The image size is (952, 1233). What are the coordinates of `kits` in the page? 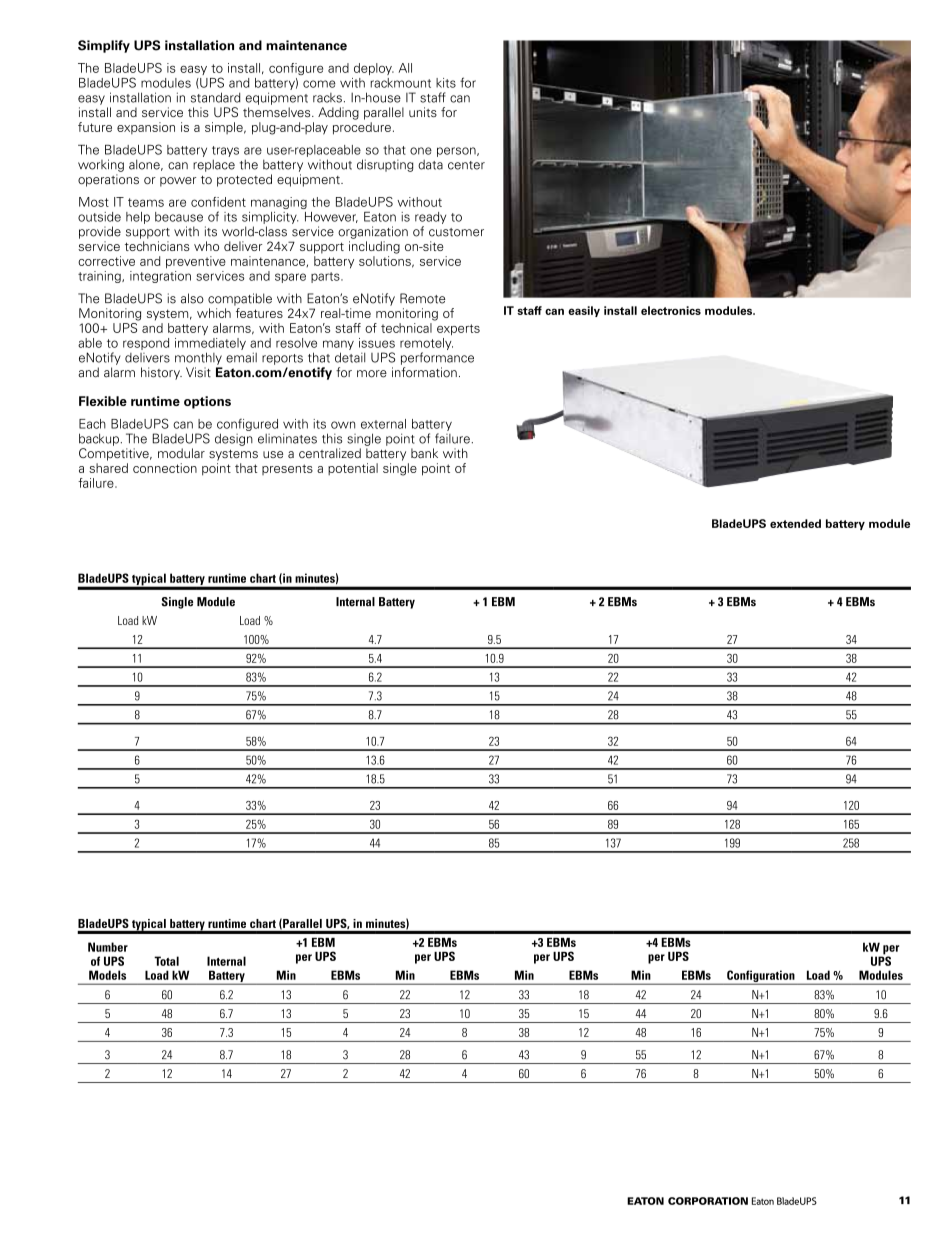 It's located at (446, 83).
